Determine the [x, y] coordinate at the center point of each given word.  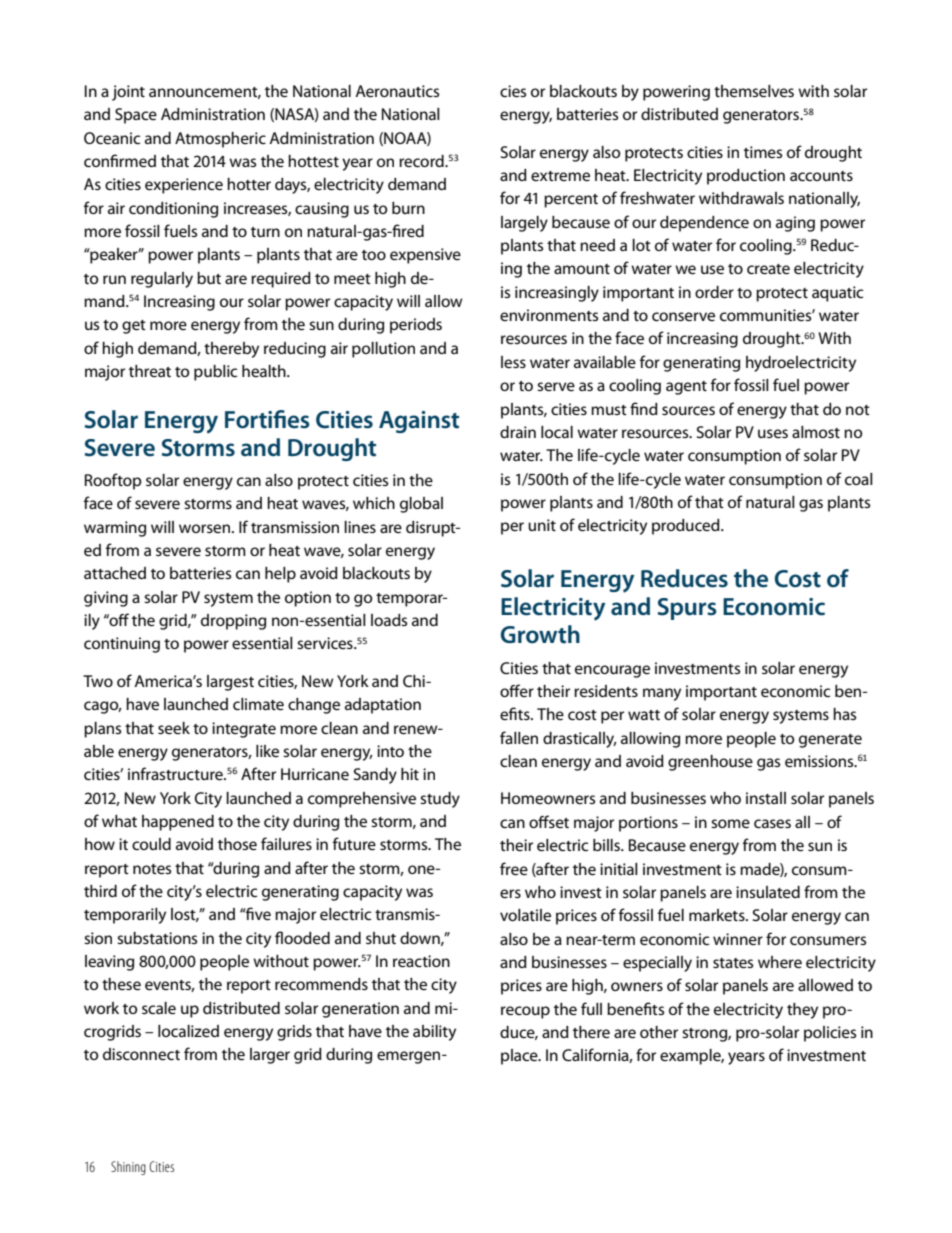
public [215, 373]
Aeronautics [397, 91]
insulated [768, 892]
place [520, 1057]
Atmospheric [220, 140]
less [513, 362]
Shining [128, 1168]
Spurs [687, 609]
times [763, 152]
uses [773, 433]
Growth [540, 634]
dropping [233, 622]
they [802, 1011]
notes [152, 869]
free [514, 868]
